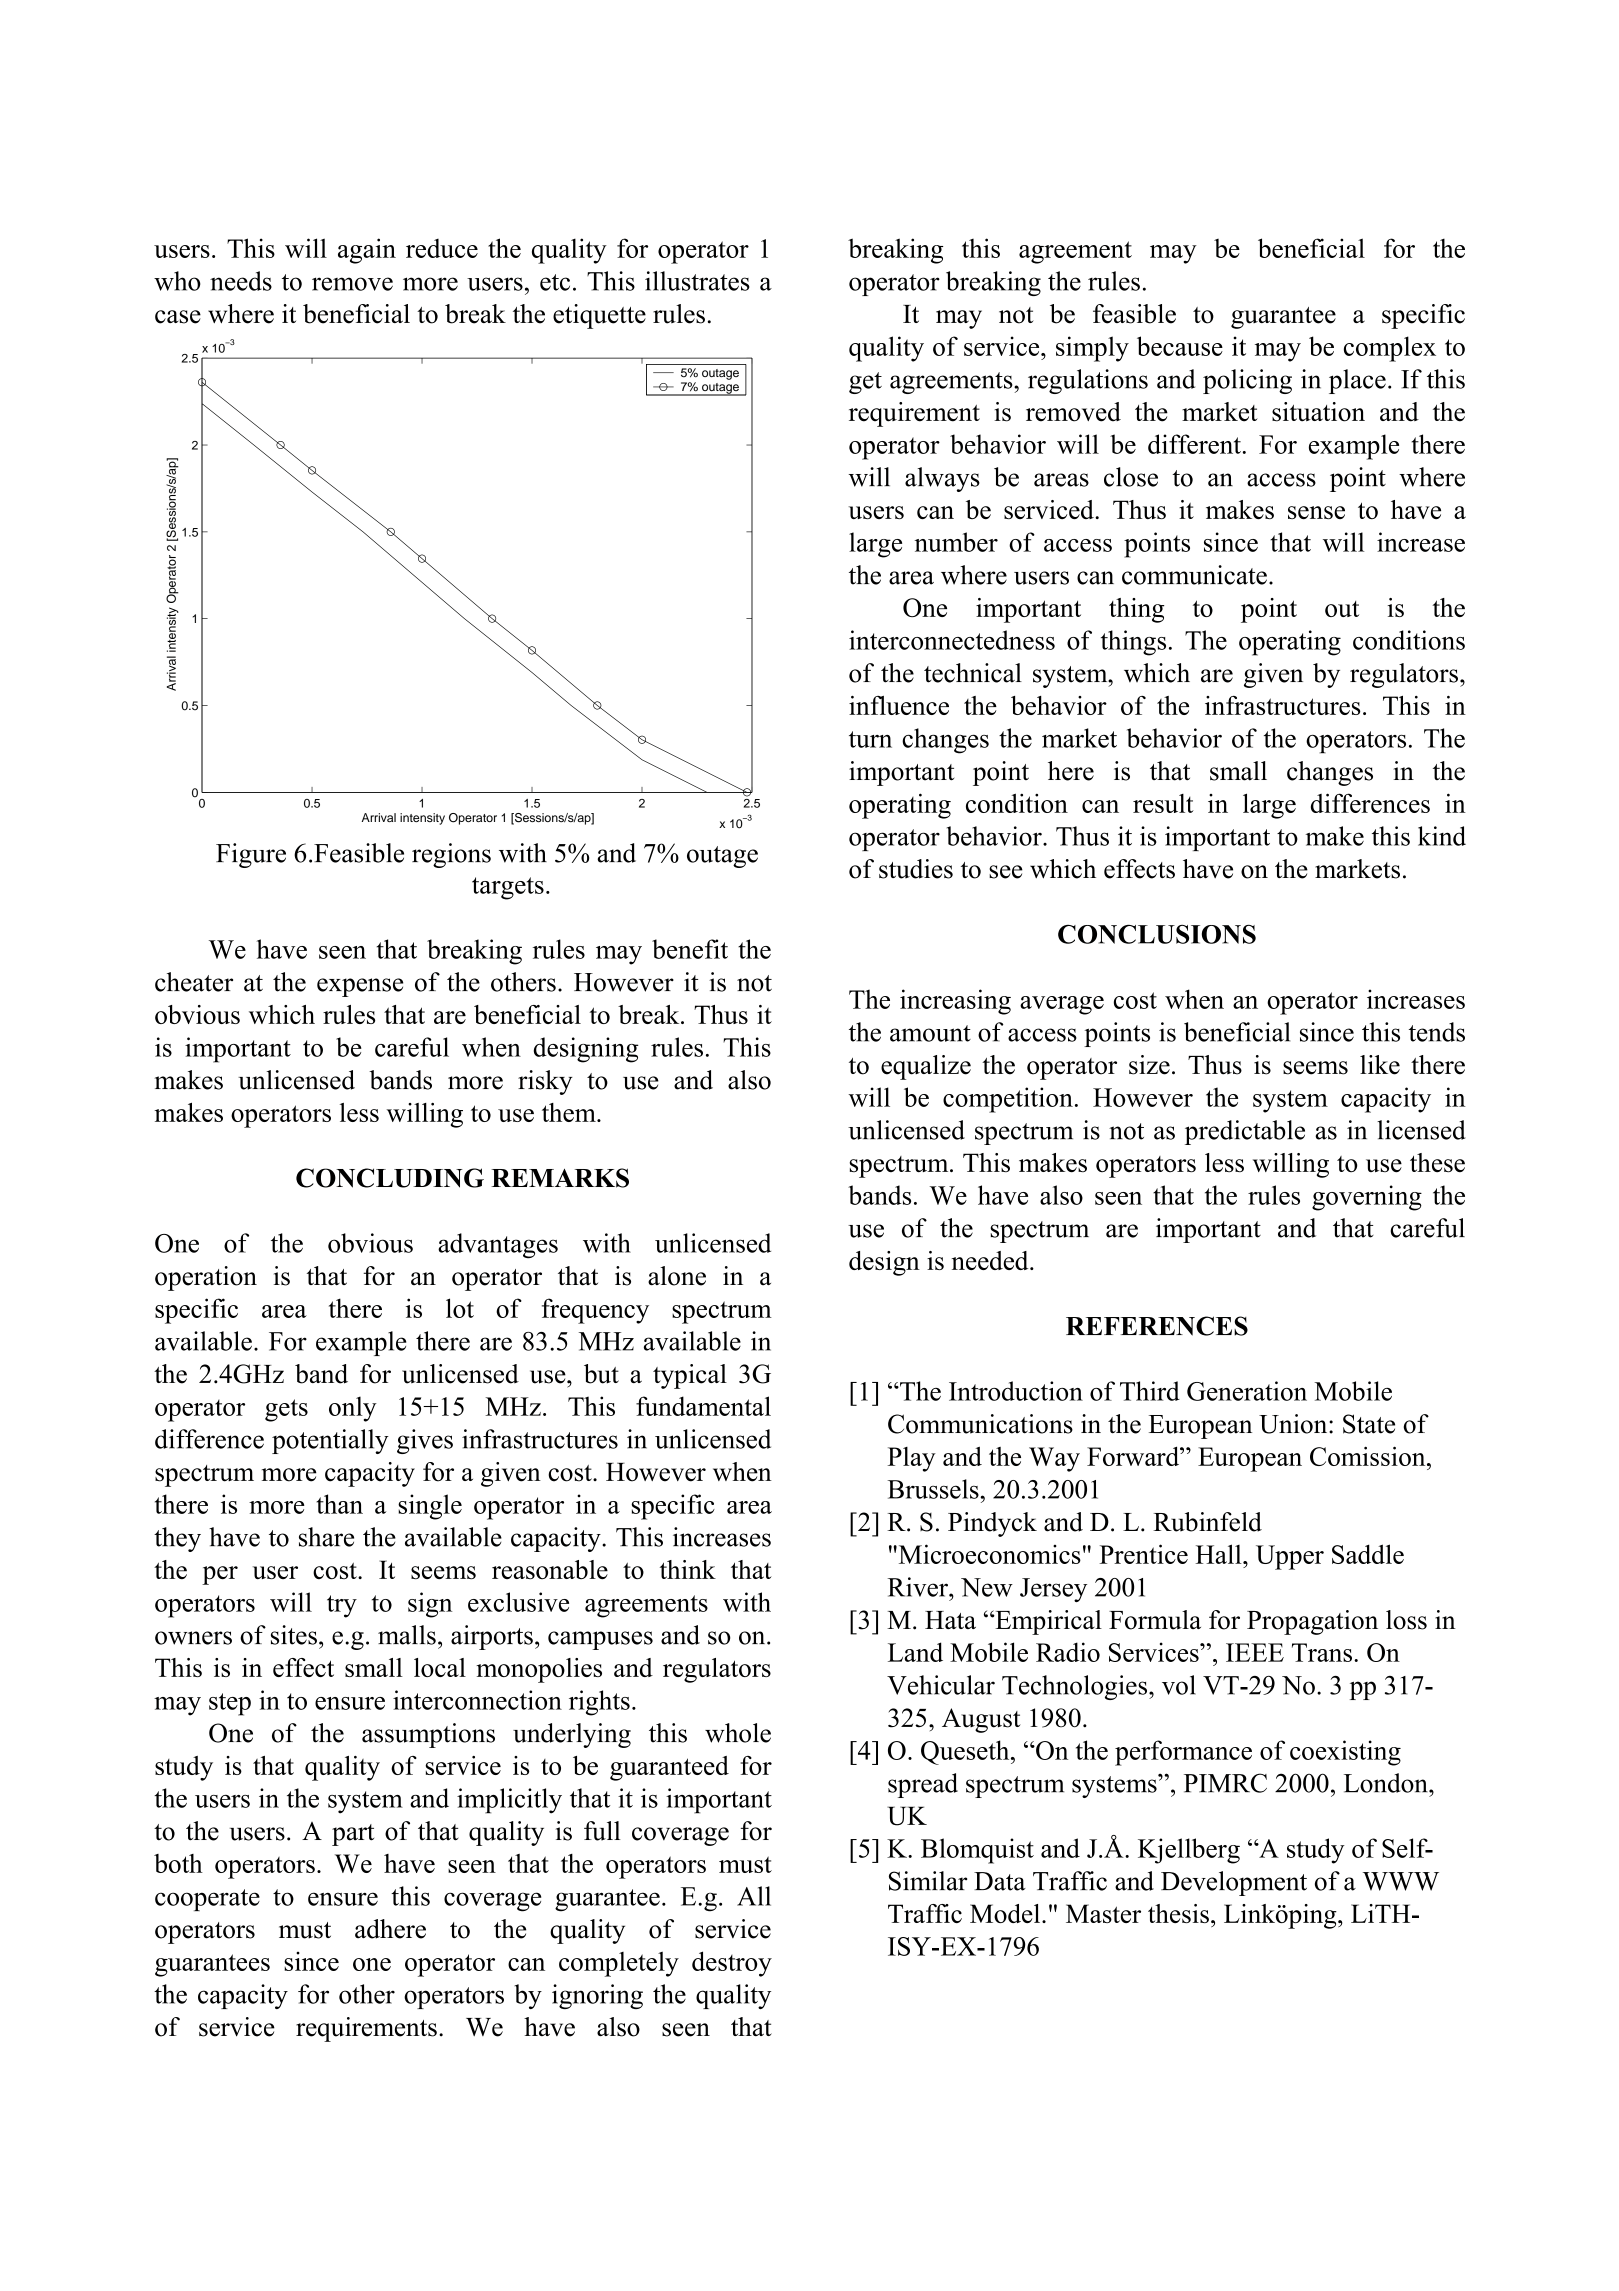  What do you see at coordinates (1245, 1132) in the screenshot?
I see `predictable` at bounding box center [1245, 1132].
